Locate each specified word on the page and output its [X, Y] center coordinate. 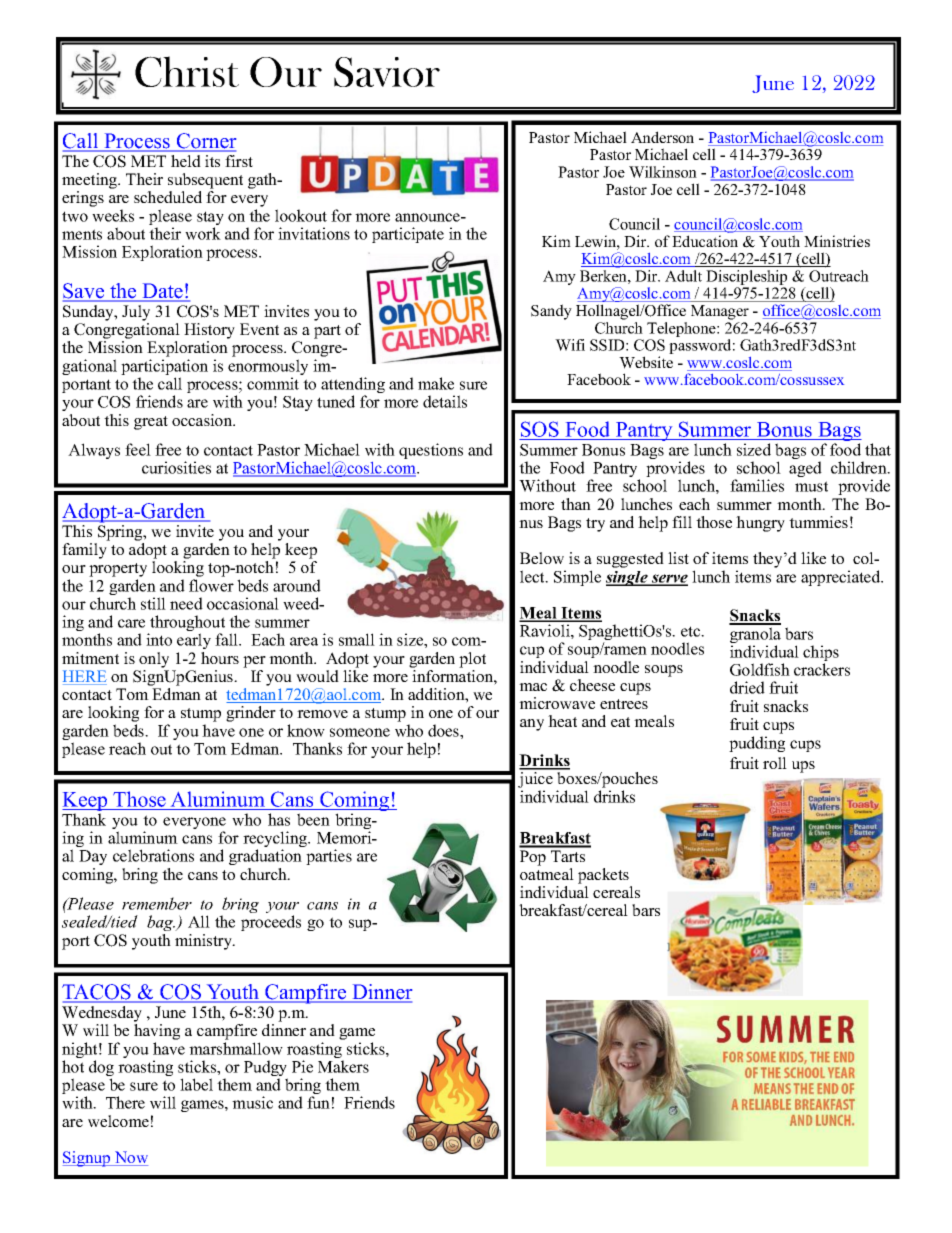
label [196, 1084]
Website [646, 362]
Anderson [662, 137]
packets [603, 876]
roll [775, 763]
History [209, 332]
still [153, 603]
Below [542, 558]
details [445, 401]
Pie [302, 1066]
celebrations [153, 855]
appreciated [842, 578]
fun [318, 1102]
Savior [387, 72]
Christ [187, 71]
